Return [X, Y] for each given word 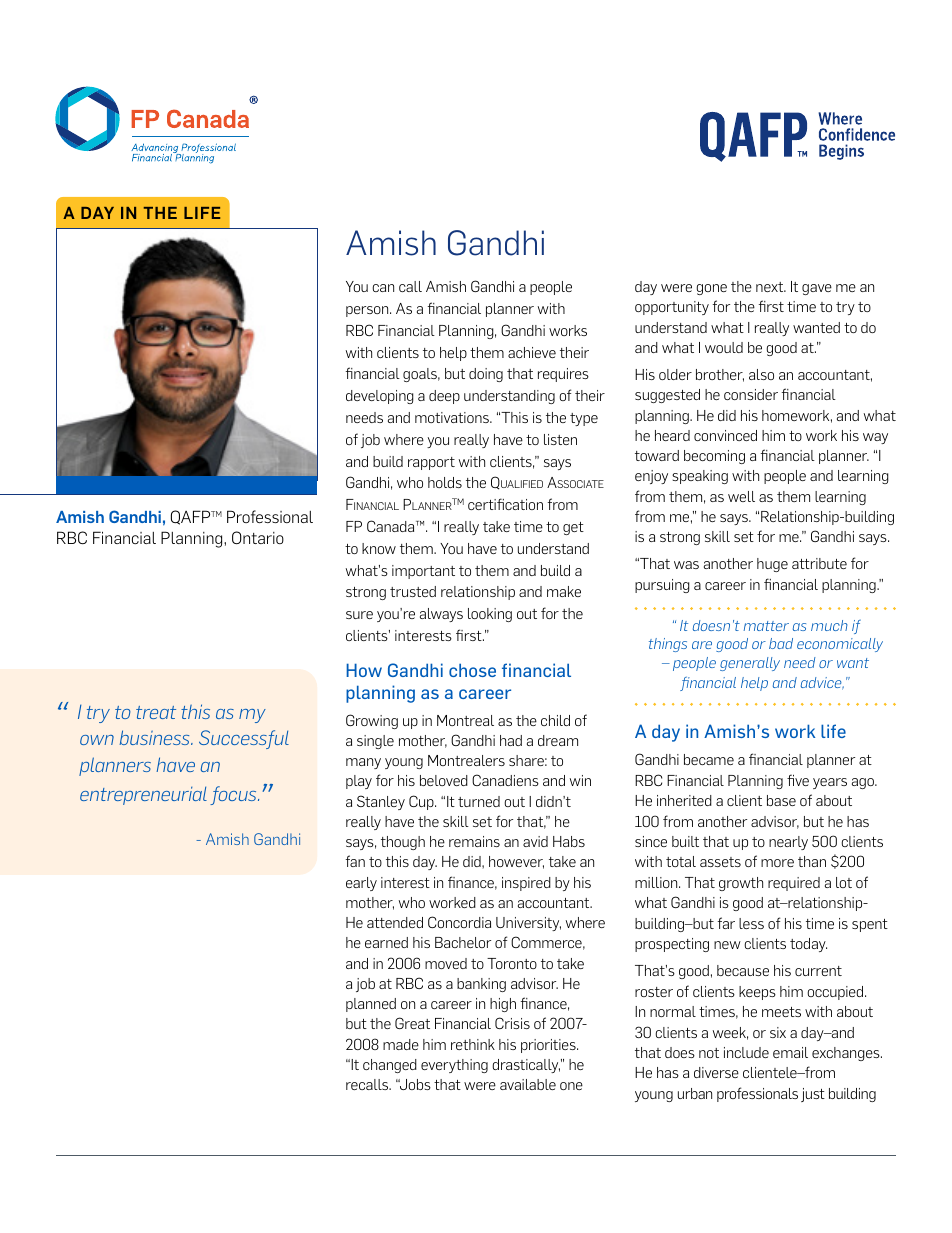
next [771, 287]
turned [479, 801]
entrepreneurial [143, 796]
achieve [532, 352]
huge [772, 565]
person [368, 311]
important [423, 572]
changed [390, 1066]
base [781, 800]
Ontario [258, 537]
